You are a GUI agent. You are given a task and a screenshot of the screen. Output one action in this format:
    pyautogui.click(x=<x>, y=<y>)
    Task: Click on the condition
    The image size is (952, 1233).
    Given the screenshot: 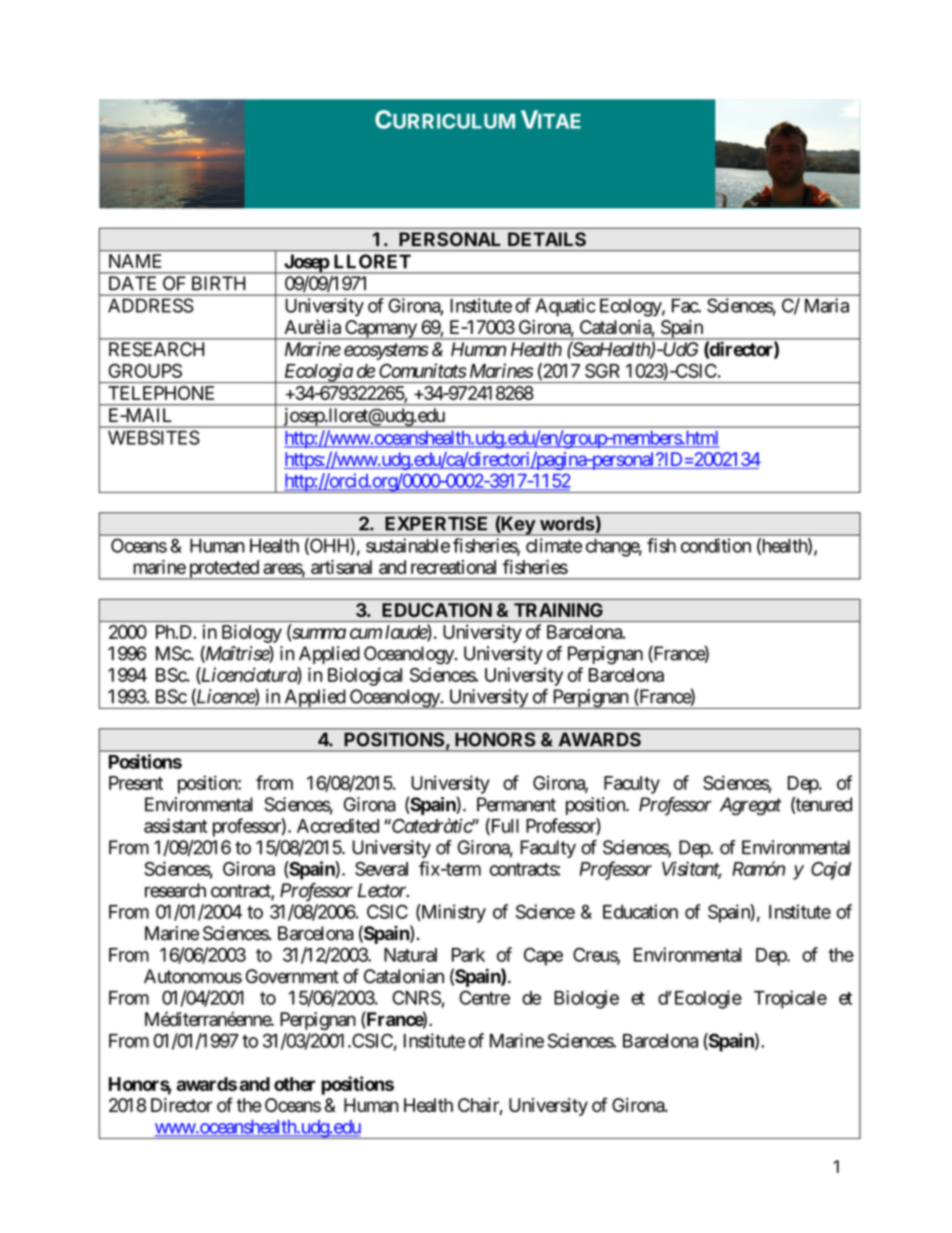 What is the action you would take?
    pyautogui.click(x=716, y=545)
